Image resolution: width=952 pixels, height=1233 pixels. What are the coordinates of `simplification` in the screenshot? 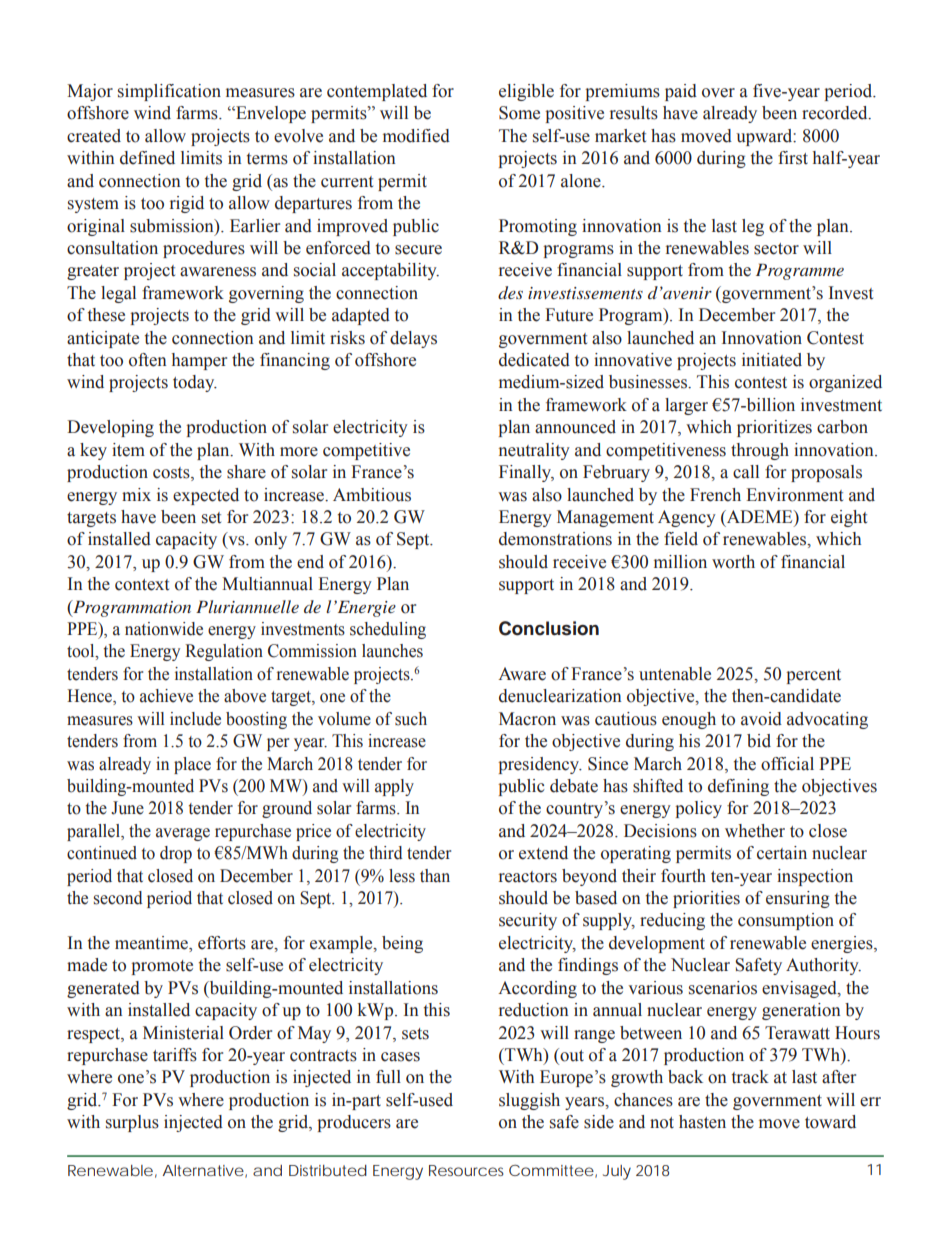 It's located at (169, 92).
